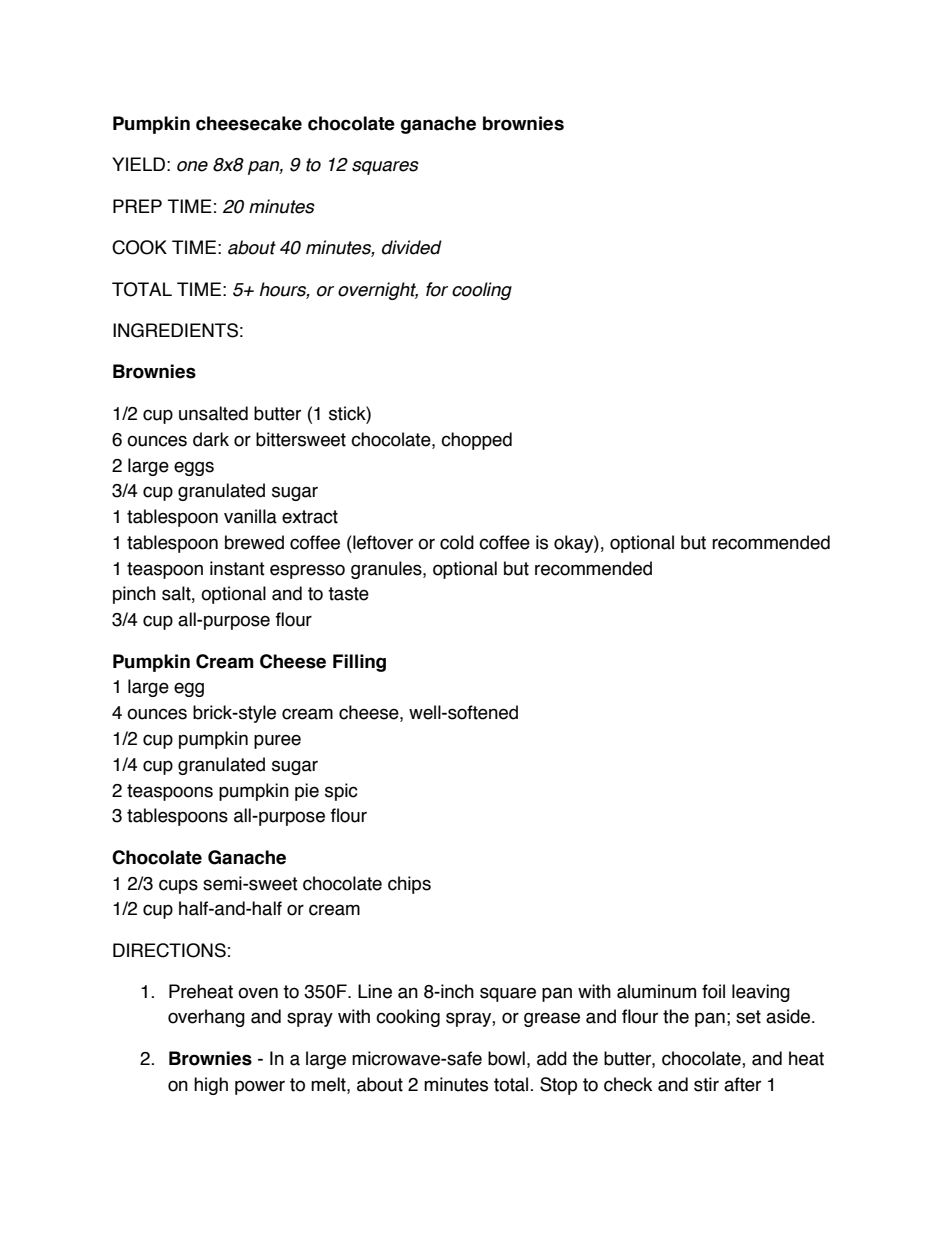 The height and width of the page is (1233, 952). Describe the element at coordinates (211, 1086) in the page. I see `high` at that location.
